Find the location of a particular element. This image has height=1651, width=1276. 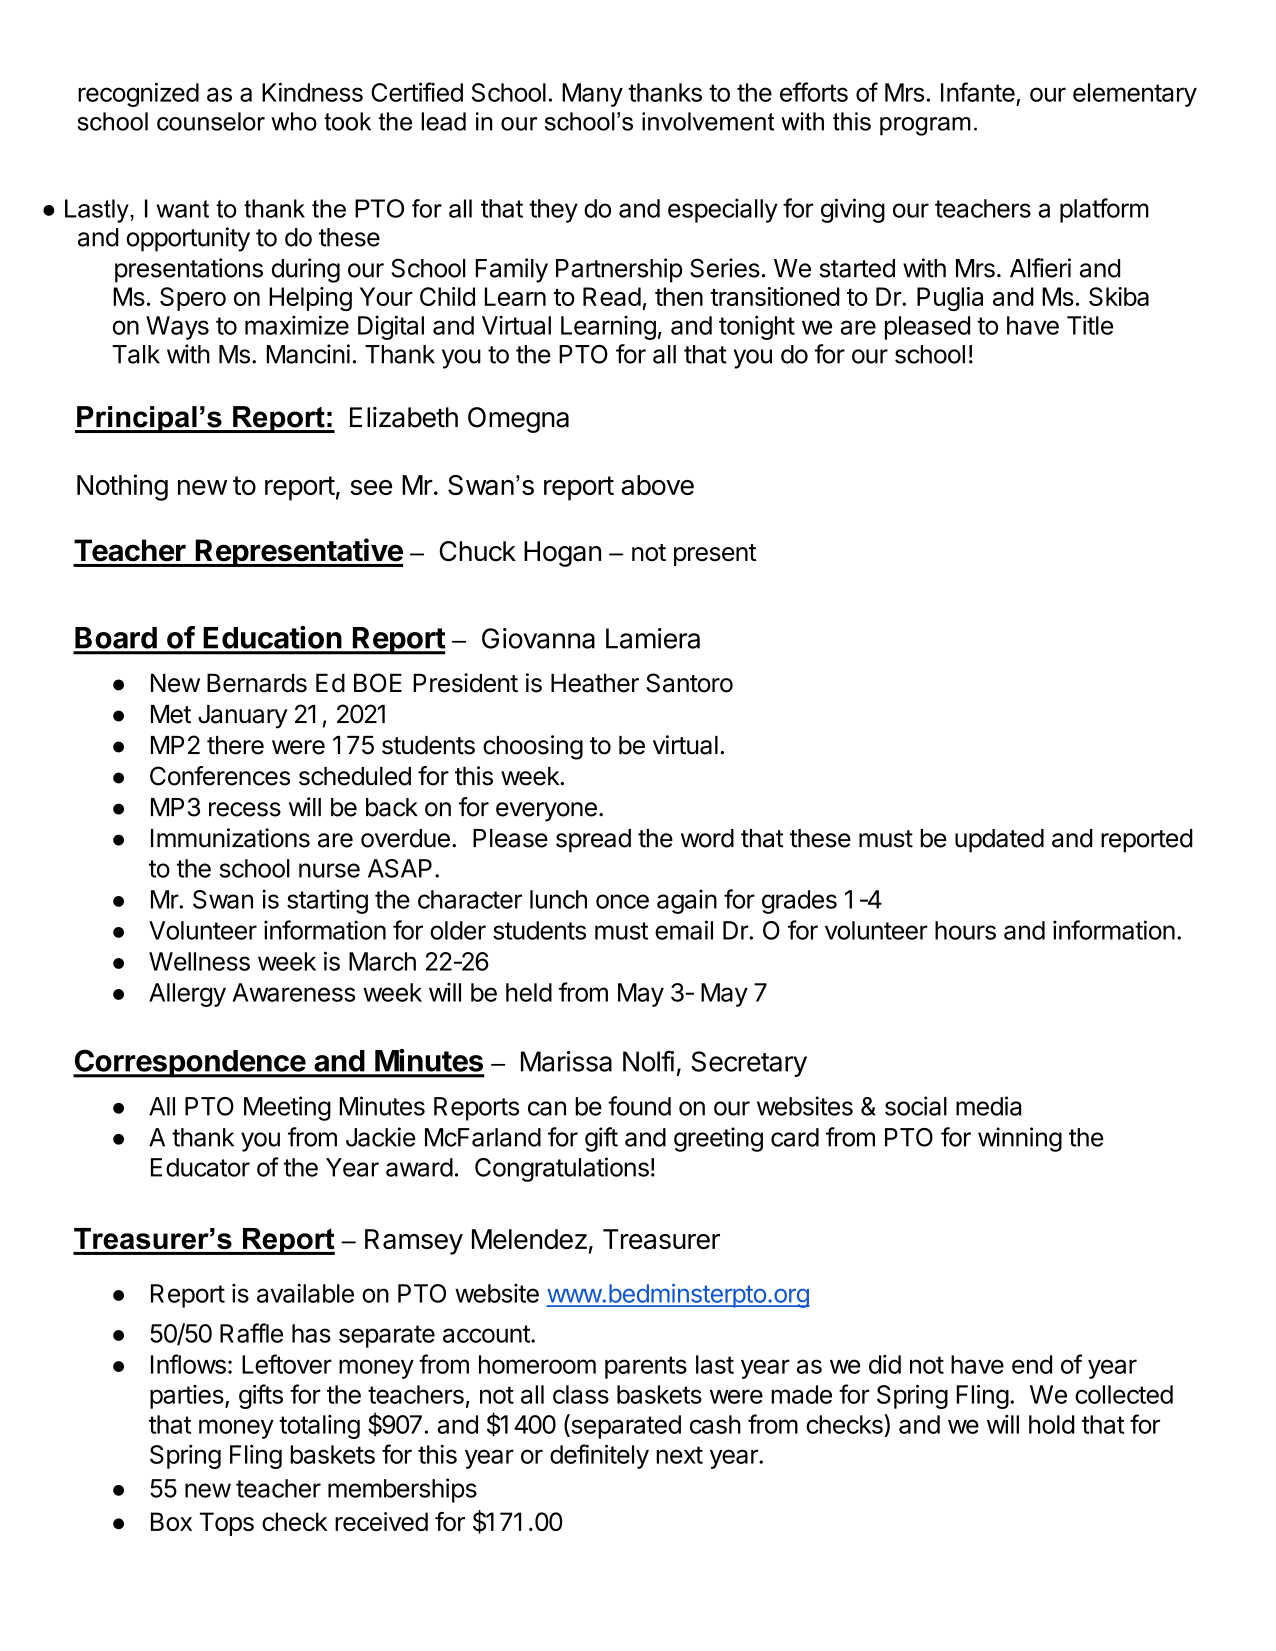

Marissa is located at coordinates (566, 1061).
